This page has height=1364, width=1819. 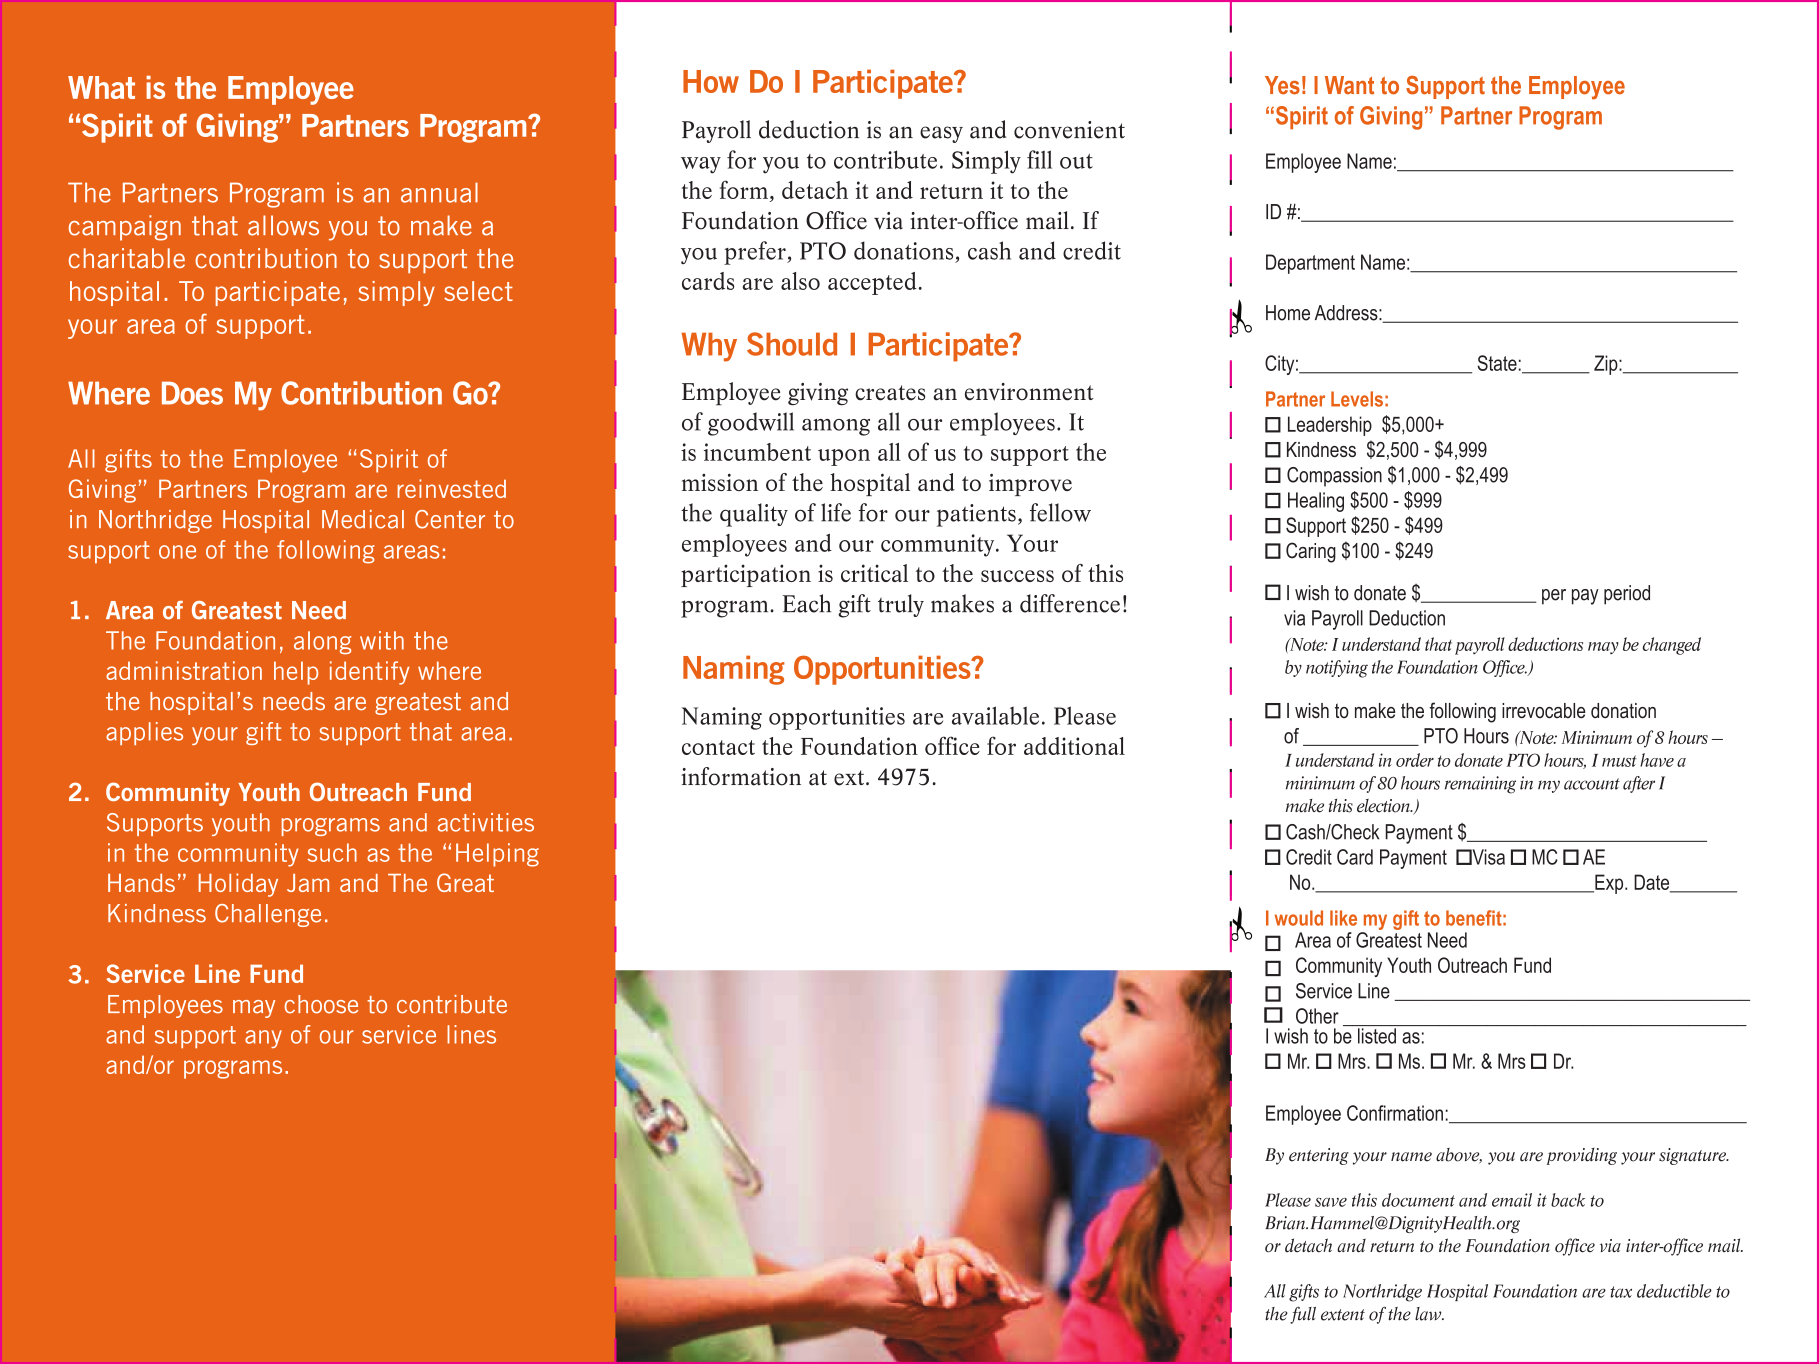 What do you see at coordinates (836, 512) in the page?
I see `life` at bounding box center [836, 512].
